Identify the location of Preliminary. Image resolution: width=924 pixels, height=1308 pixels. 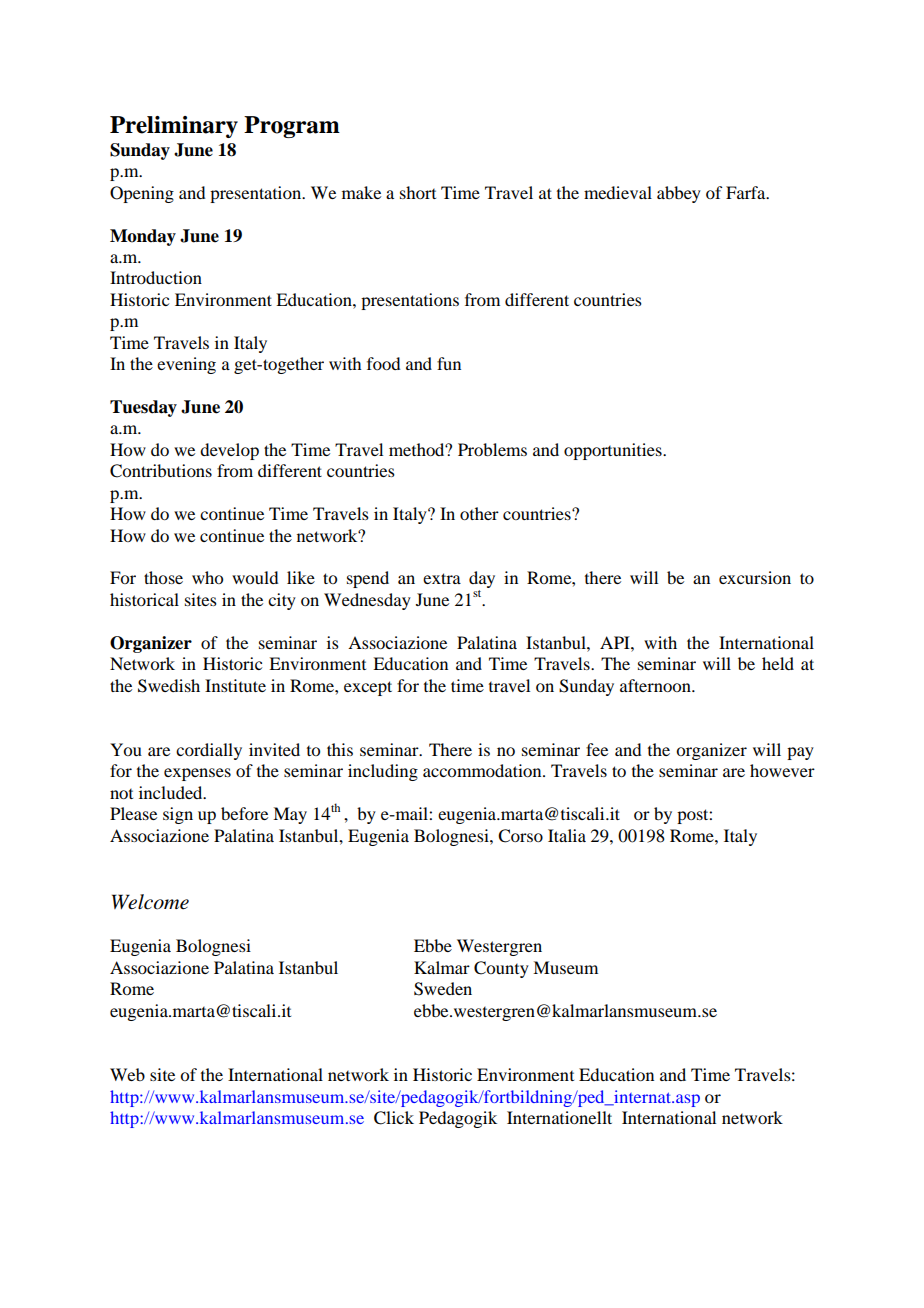
(174, 127).
